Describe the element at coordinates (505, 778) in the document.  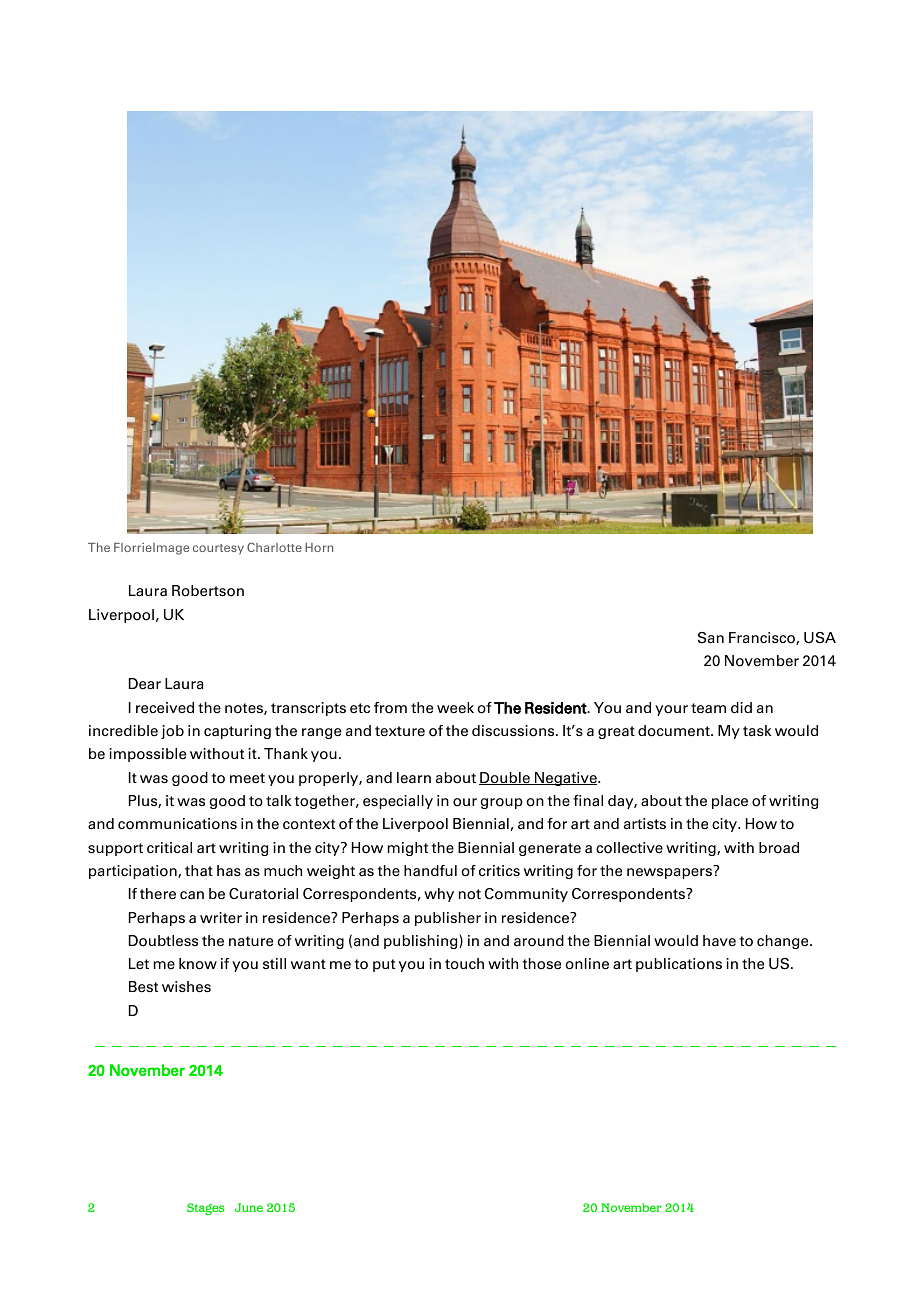
I see `Double` at that location.
